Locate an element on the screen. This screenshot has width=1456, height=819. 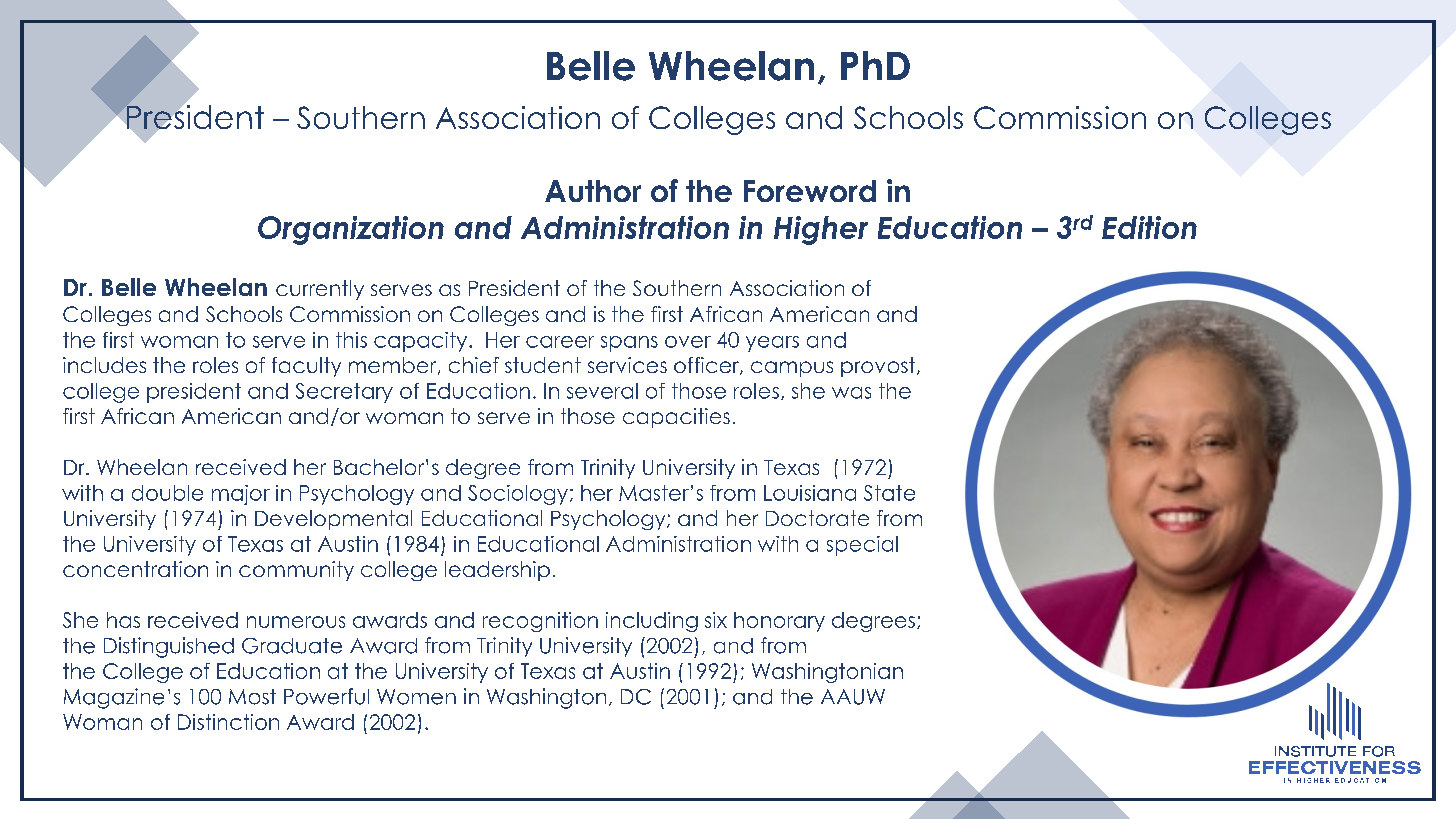
capacities is located at coordinates (676, 418).
